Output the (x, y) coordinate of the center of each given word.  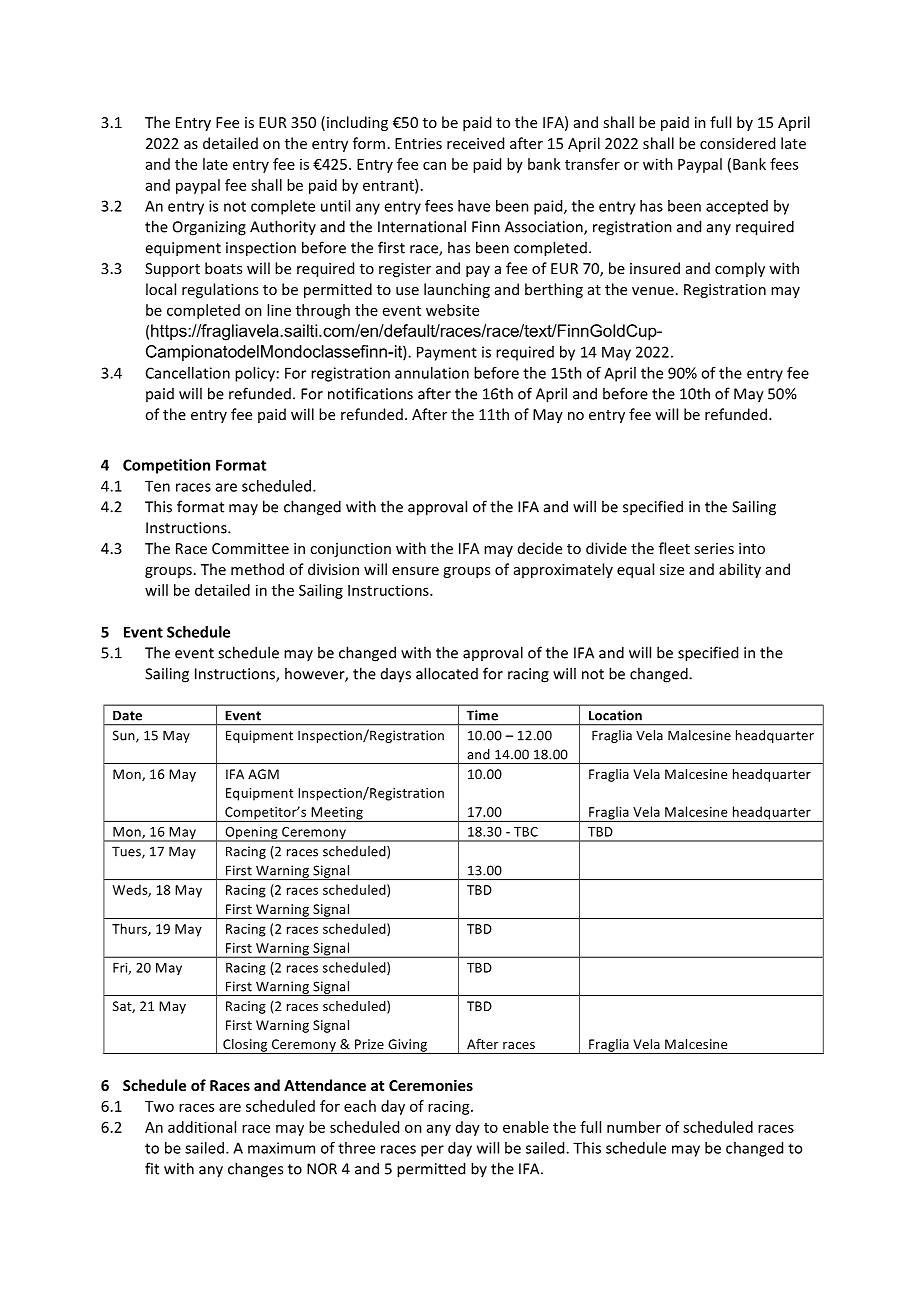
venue (653, 291)
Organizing (209, 228)
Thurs (130, 929)
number (634, 1127)
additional (202, 1127)
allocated (447, 673)
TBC (526, 832)
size (672, 569)
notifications (370, 393)
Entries (418, 143)
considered (737, 143)
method (257, 569)
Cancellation (188, 373)
